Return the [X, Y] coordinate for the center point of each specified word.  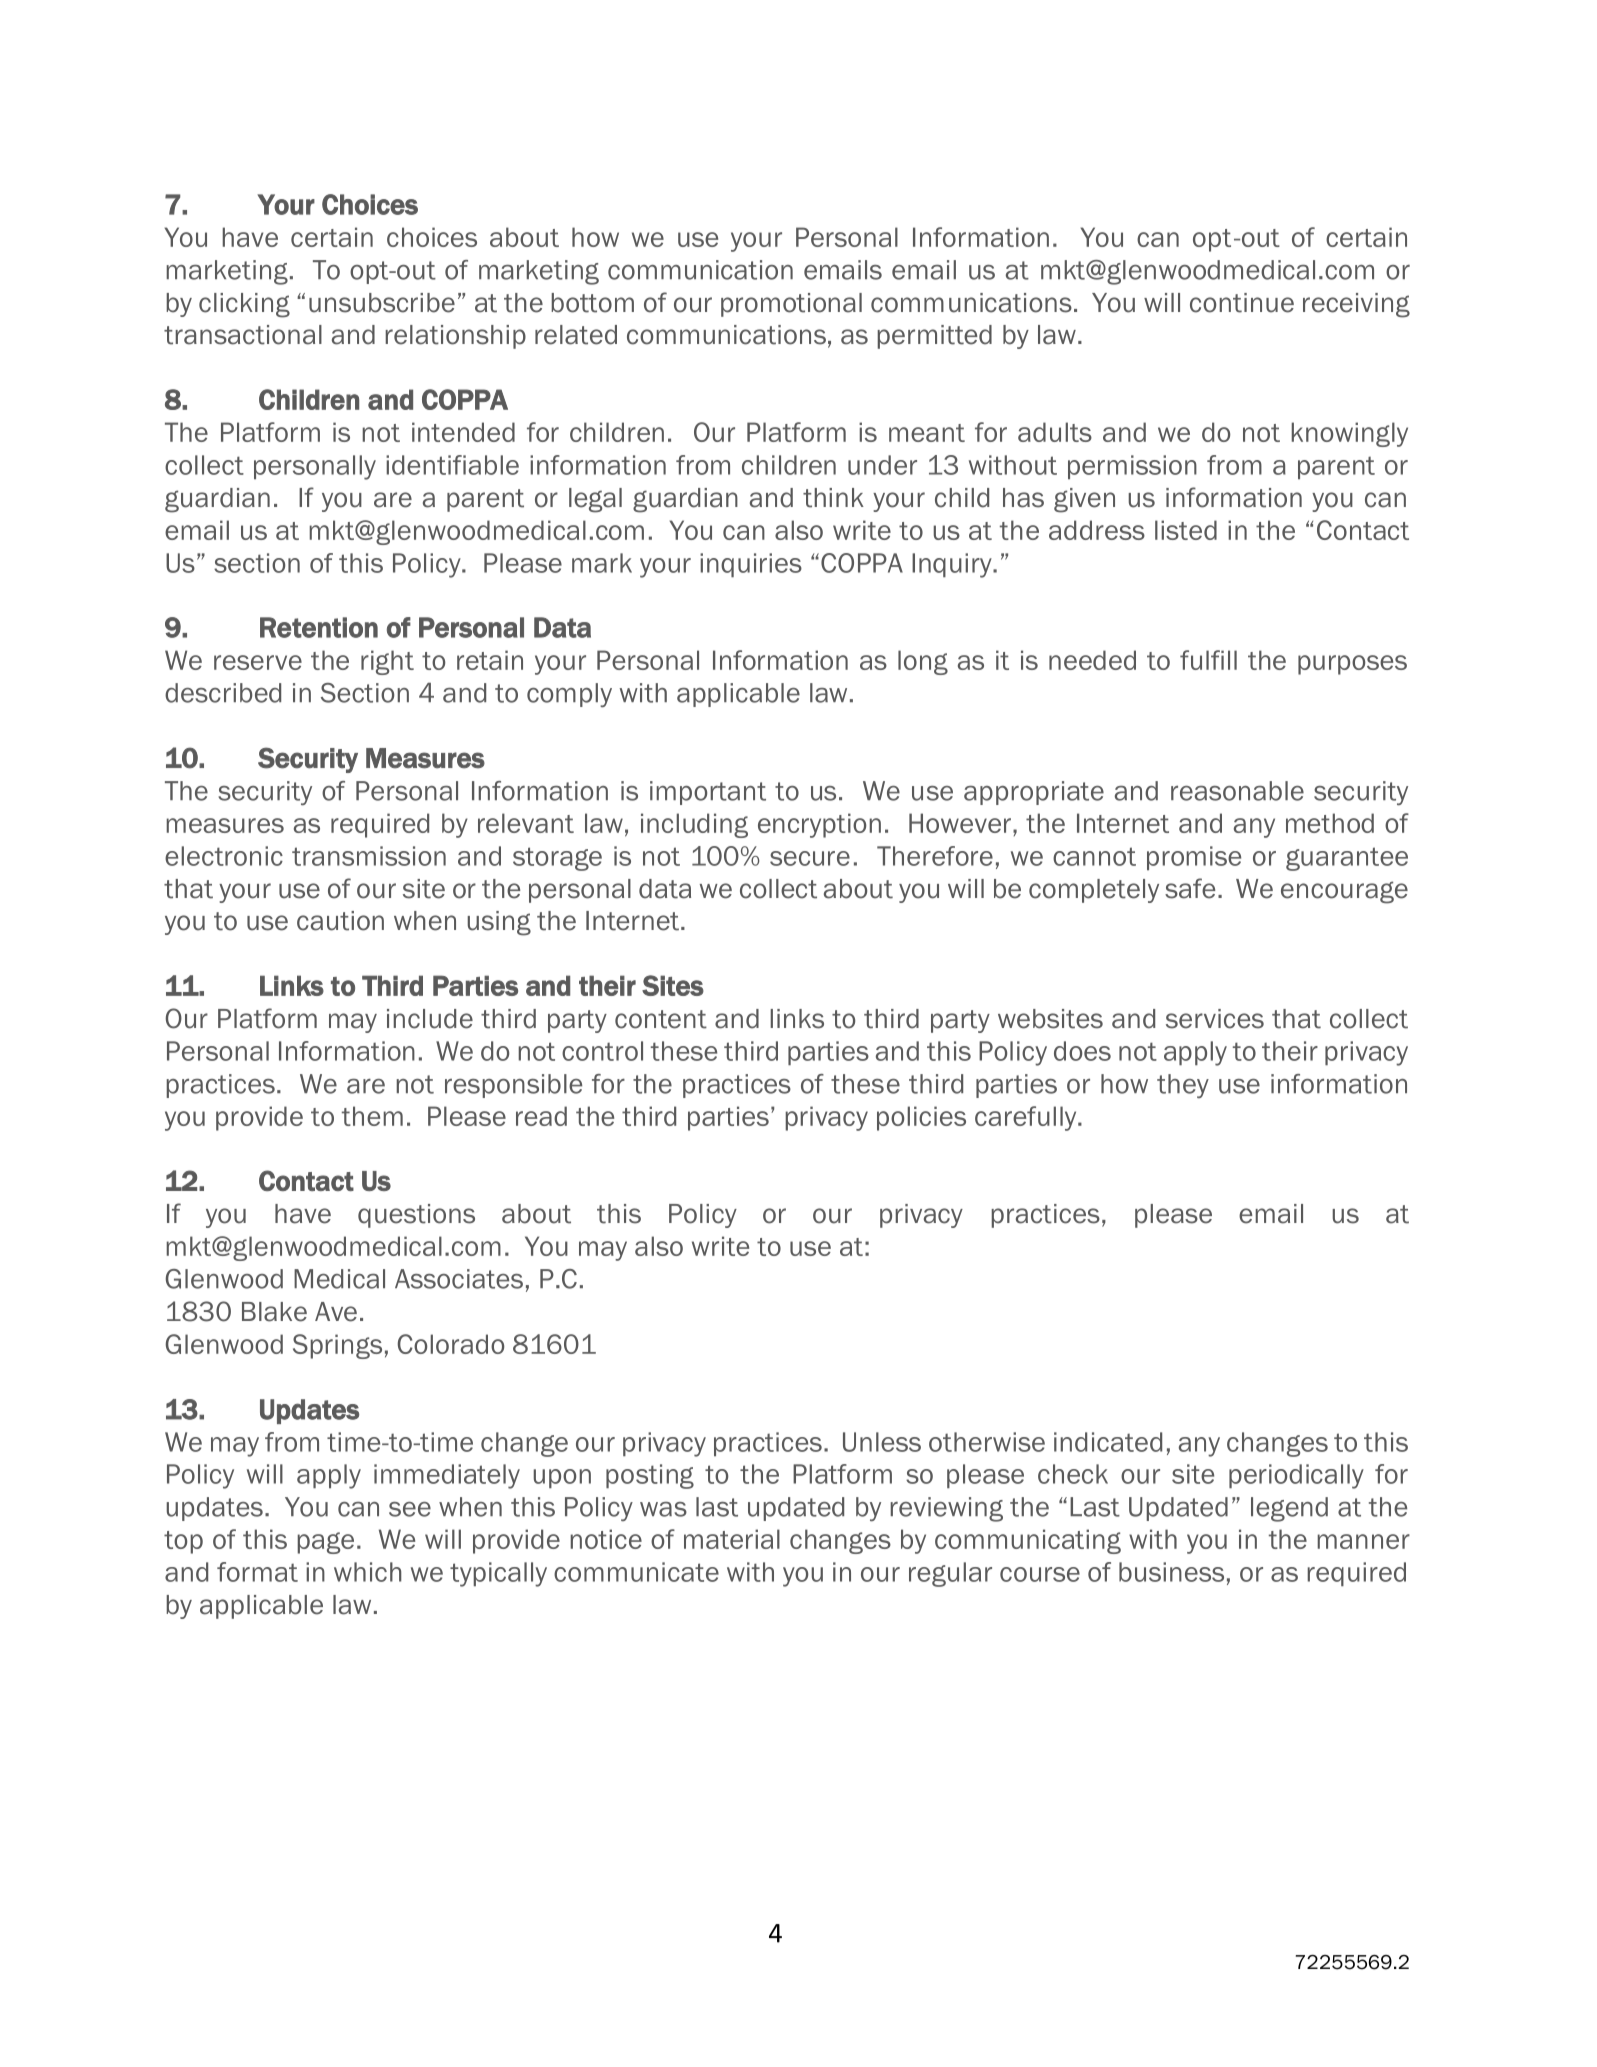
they [1183, 1086]
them [372, 1116]
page [325, 1543]
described [223, 693]
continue [1242, 303]
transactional [243, 335]
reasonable [1237, 791]
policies [921, 1118]
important [708, 793]
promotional [791, 305]
